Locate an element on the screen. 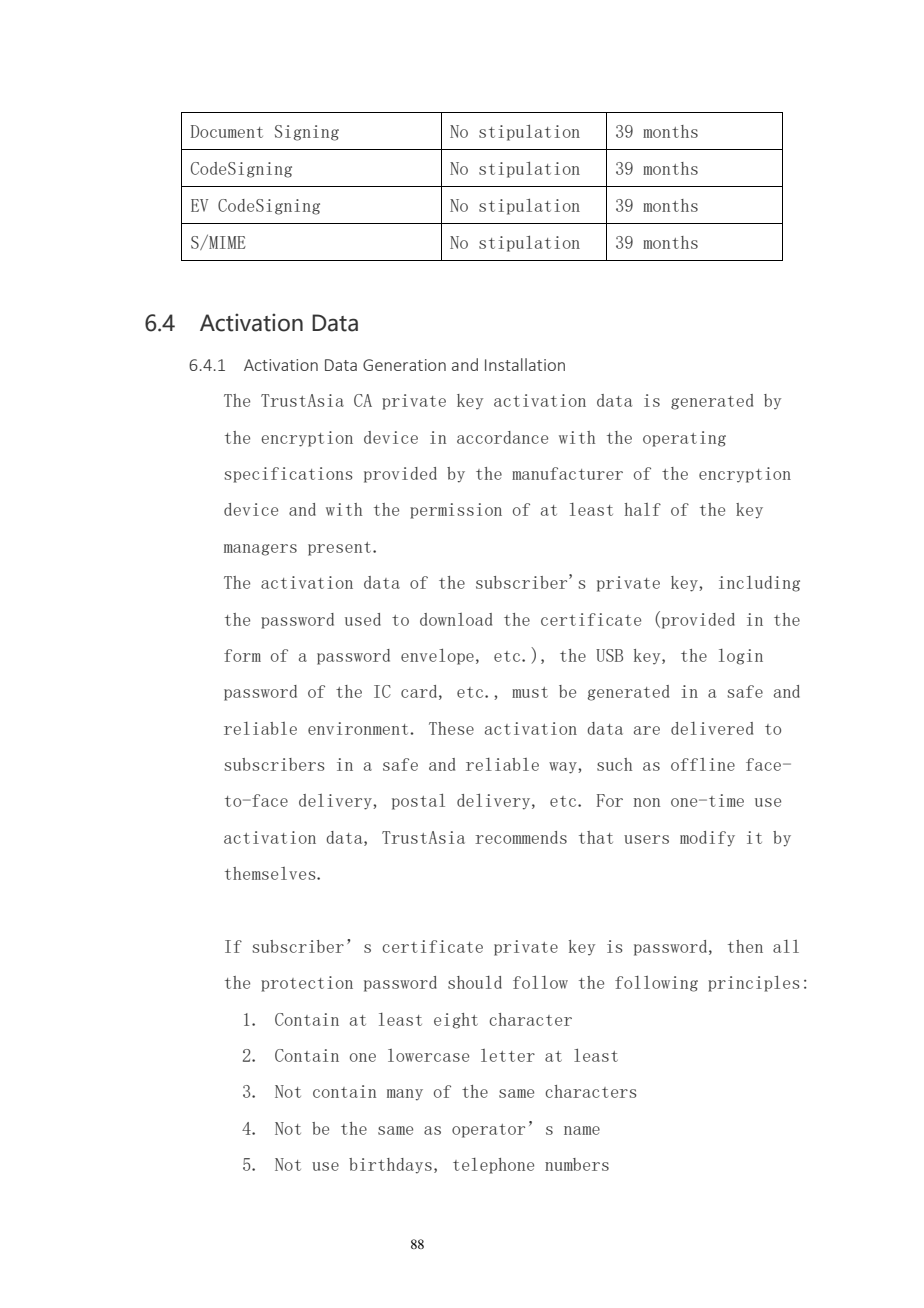 Image resolution: width=924 pixels, height=1308 pixels. accordance is located at coordinates (502, 437).
